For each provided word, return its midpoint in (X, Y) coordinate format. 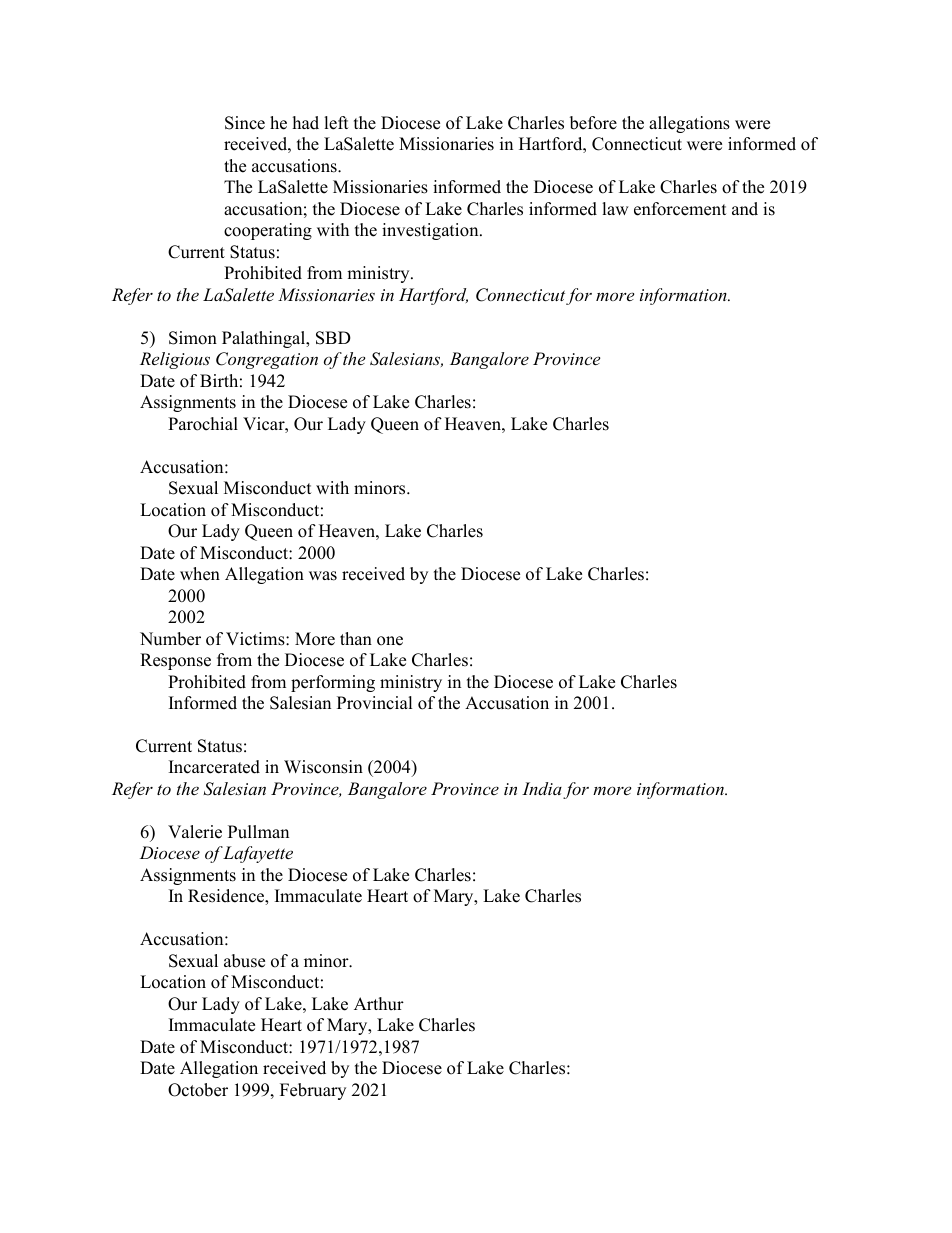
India (542, 788)
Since (245, 123)
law (615, 208)
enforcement (680, 209)
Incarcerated (214, 767)
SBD (333, 338)
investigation (431, 231)
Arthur (379, 1004)
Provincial (375, 703)
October (198, 1090)
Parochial (203, 424)
